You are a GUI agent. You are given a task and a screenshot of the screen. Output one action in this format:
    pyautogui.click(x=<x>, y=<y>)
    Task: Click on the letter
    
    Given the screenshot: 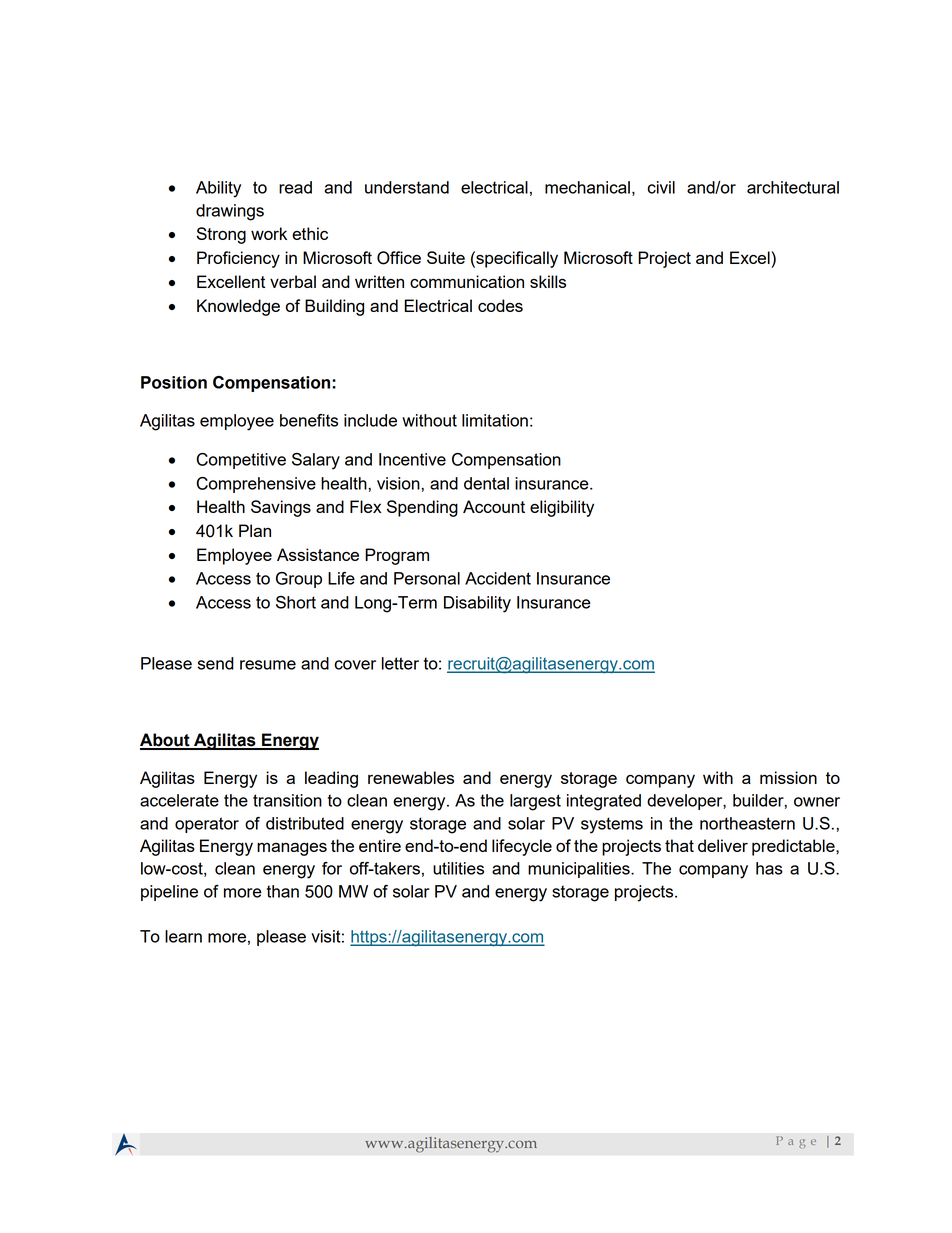 What is the action you would take?
    pyautogui.click(x=400, y=663)
